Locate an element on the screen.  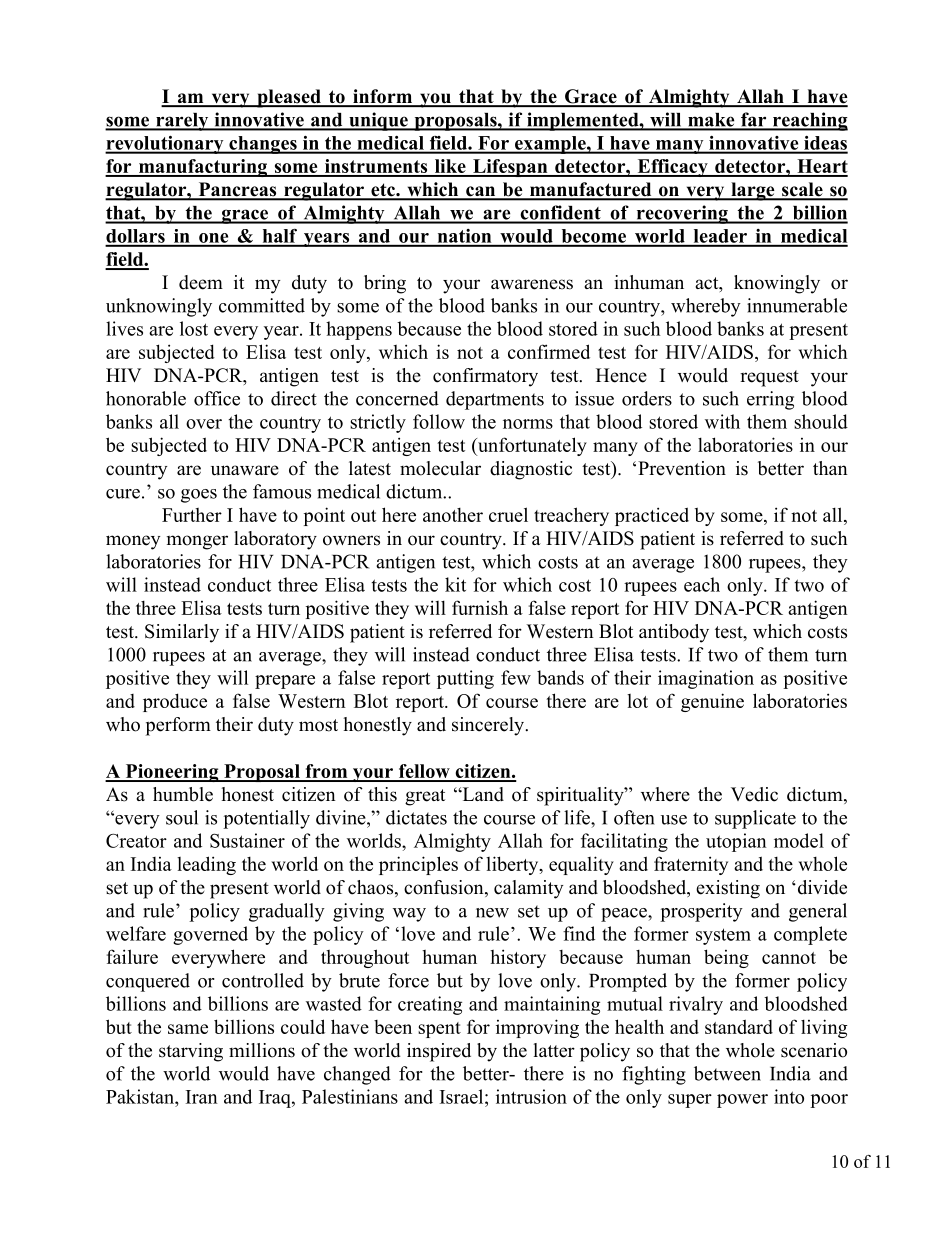
large is located at coordinates (753, 191).
